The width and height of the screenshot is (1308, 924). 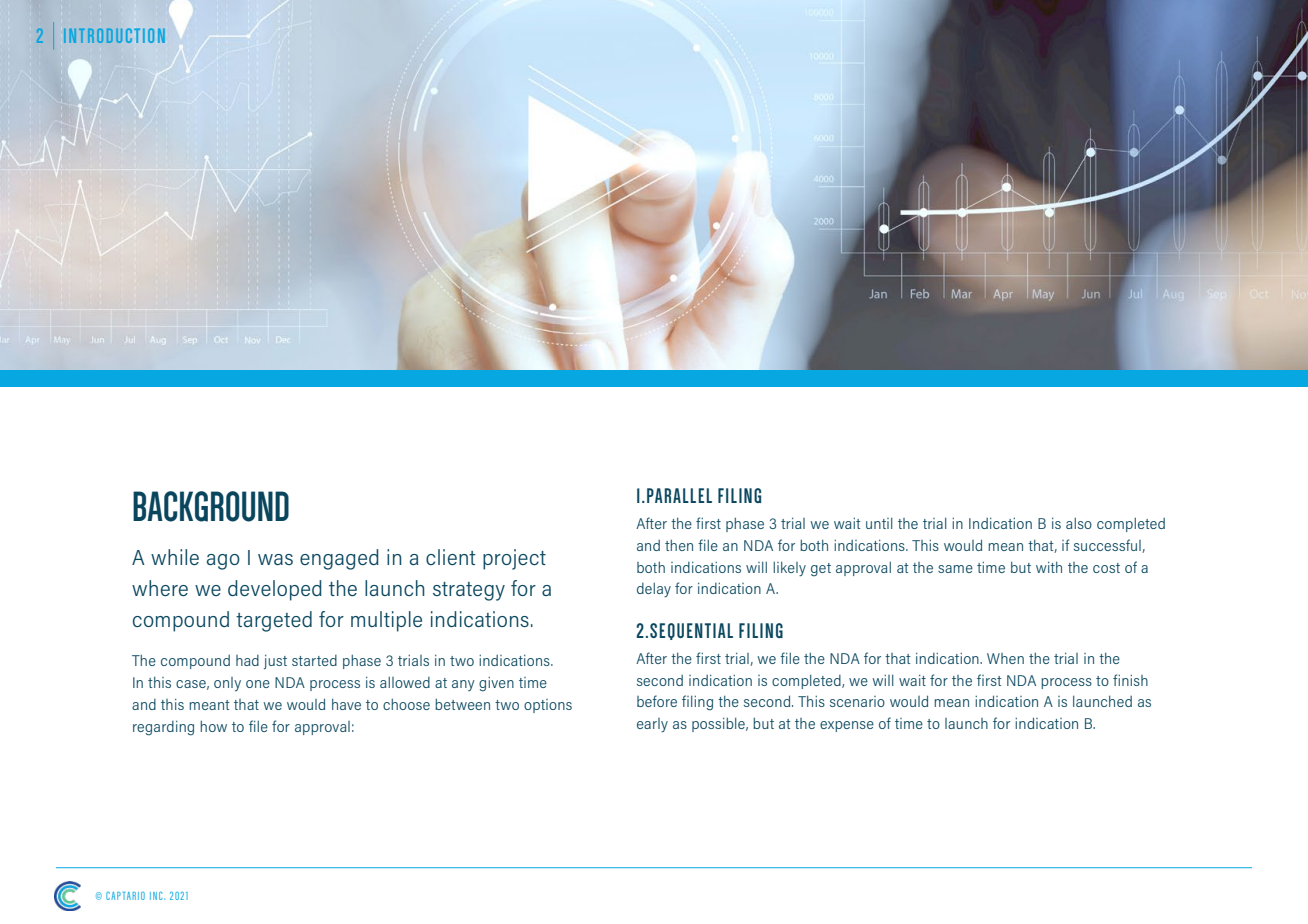 What do you see at coordinates (514, 559) in the screenshot?
I see `project` at bounding box center [514, 559].
